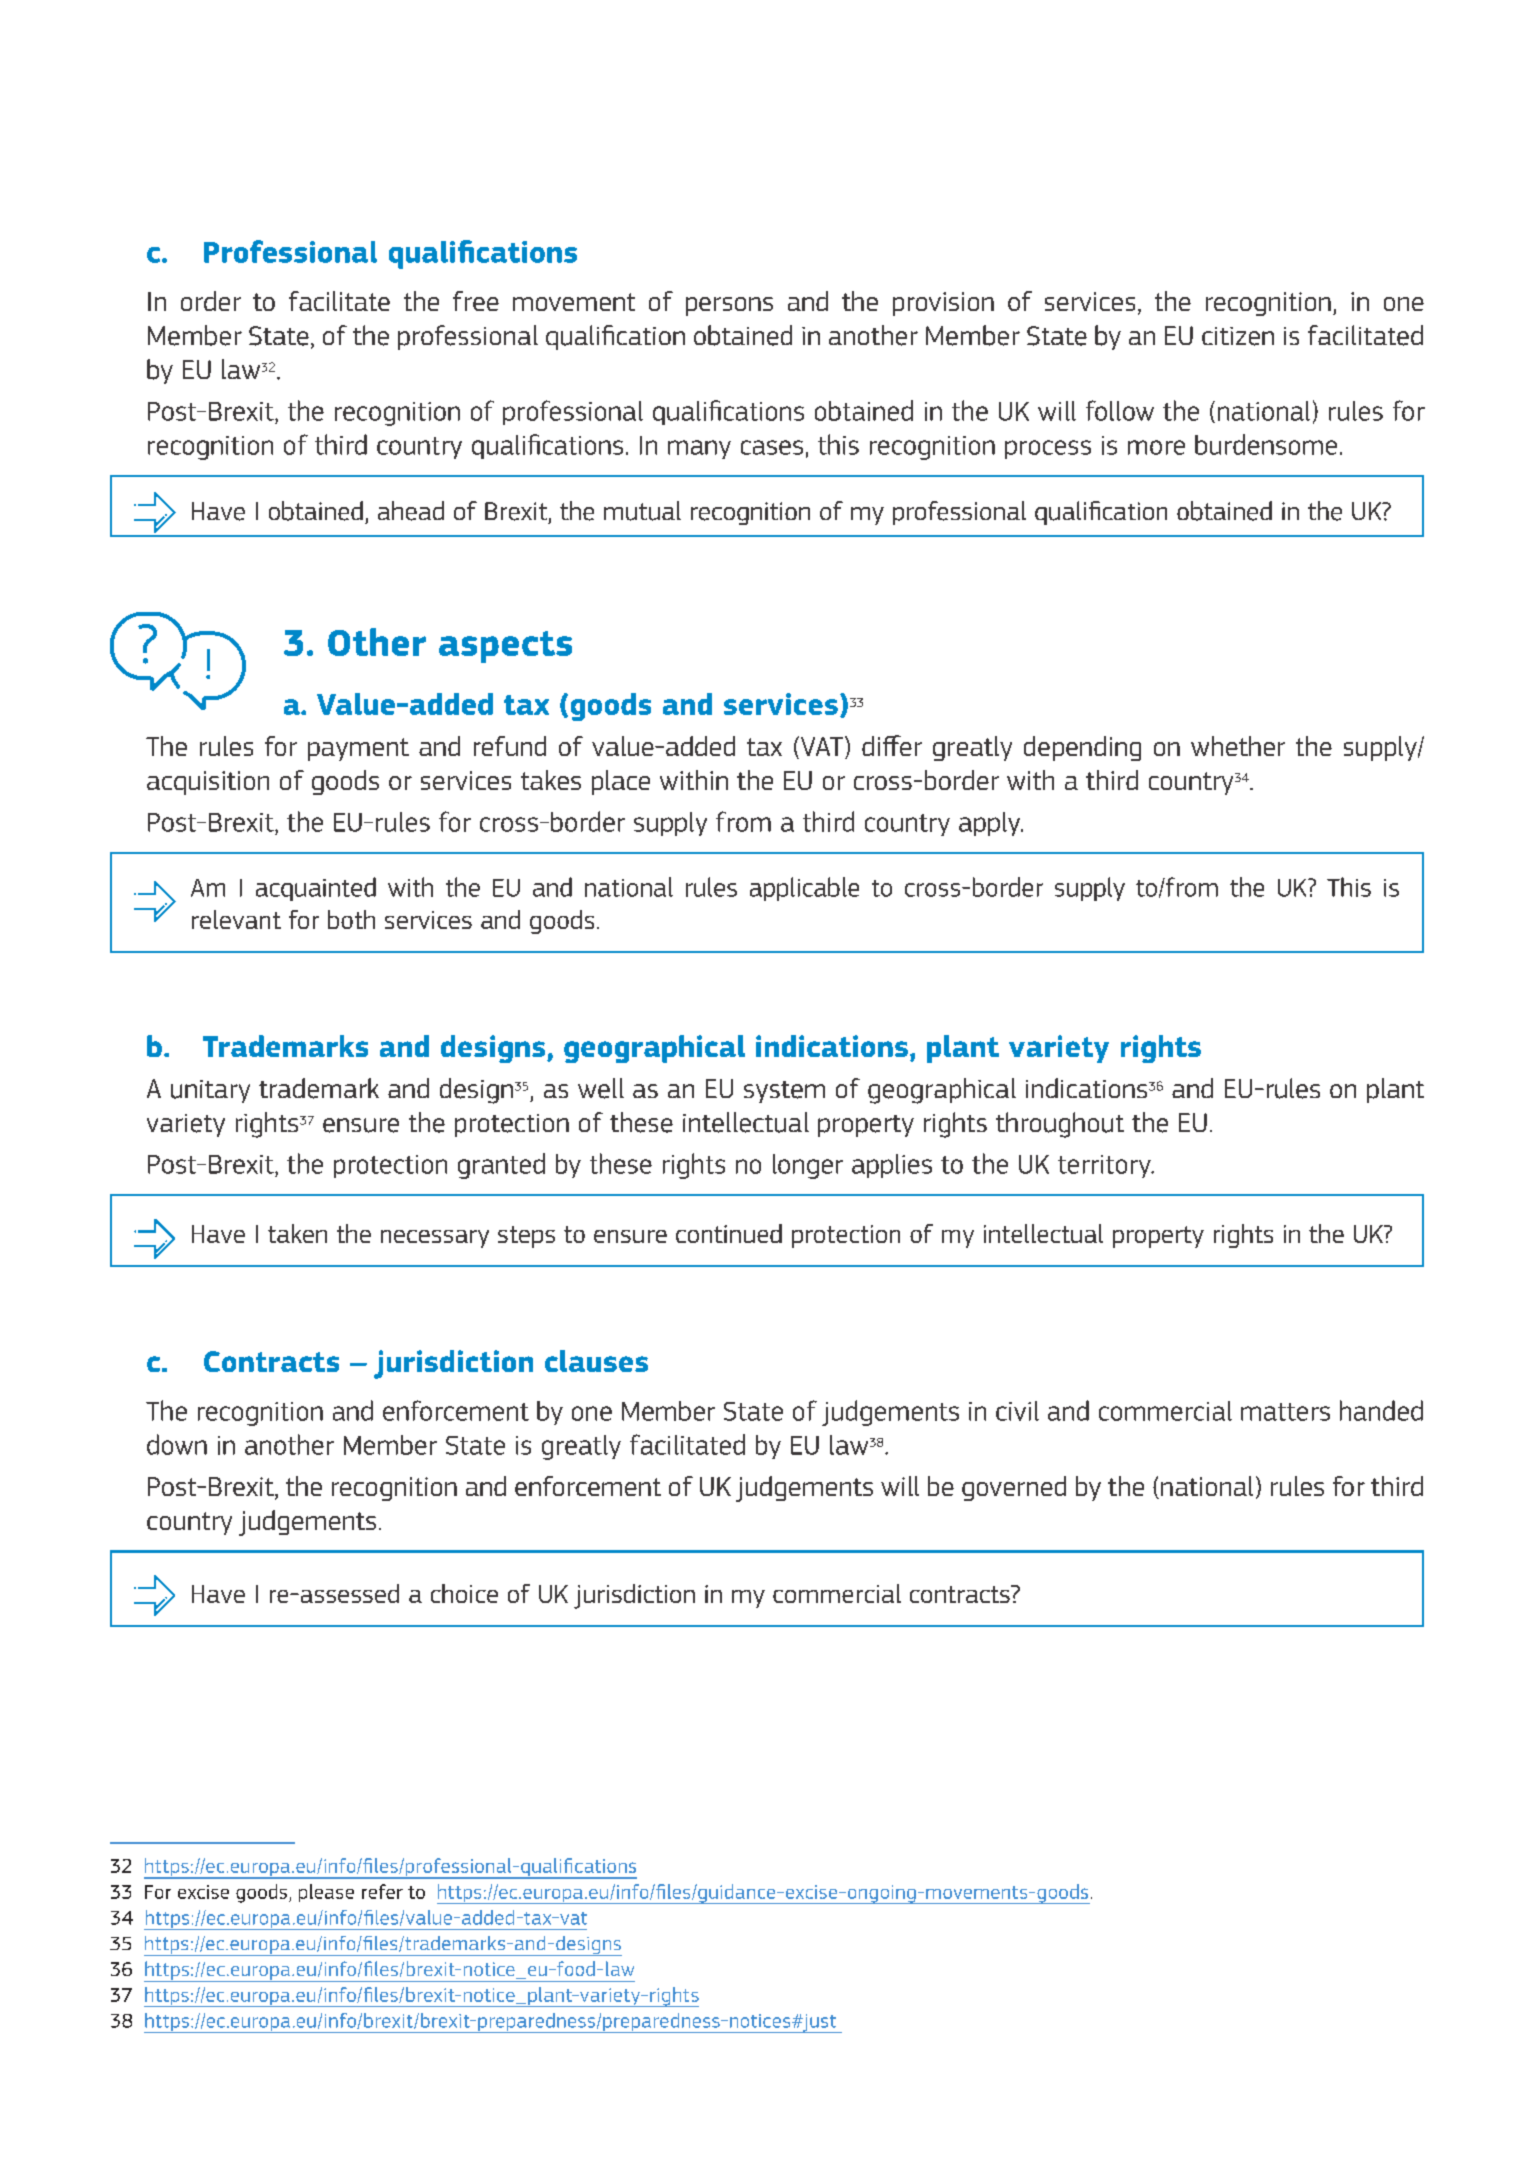 This screenshot has width=1534, height=2170. What do you see at coordinates (729, 306) in the screenshot?
I see `persons` at bounding box center [729, 306].
